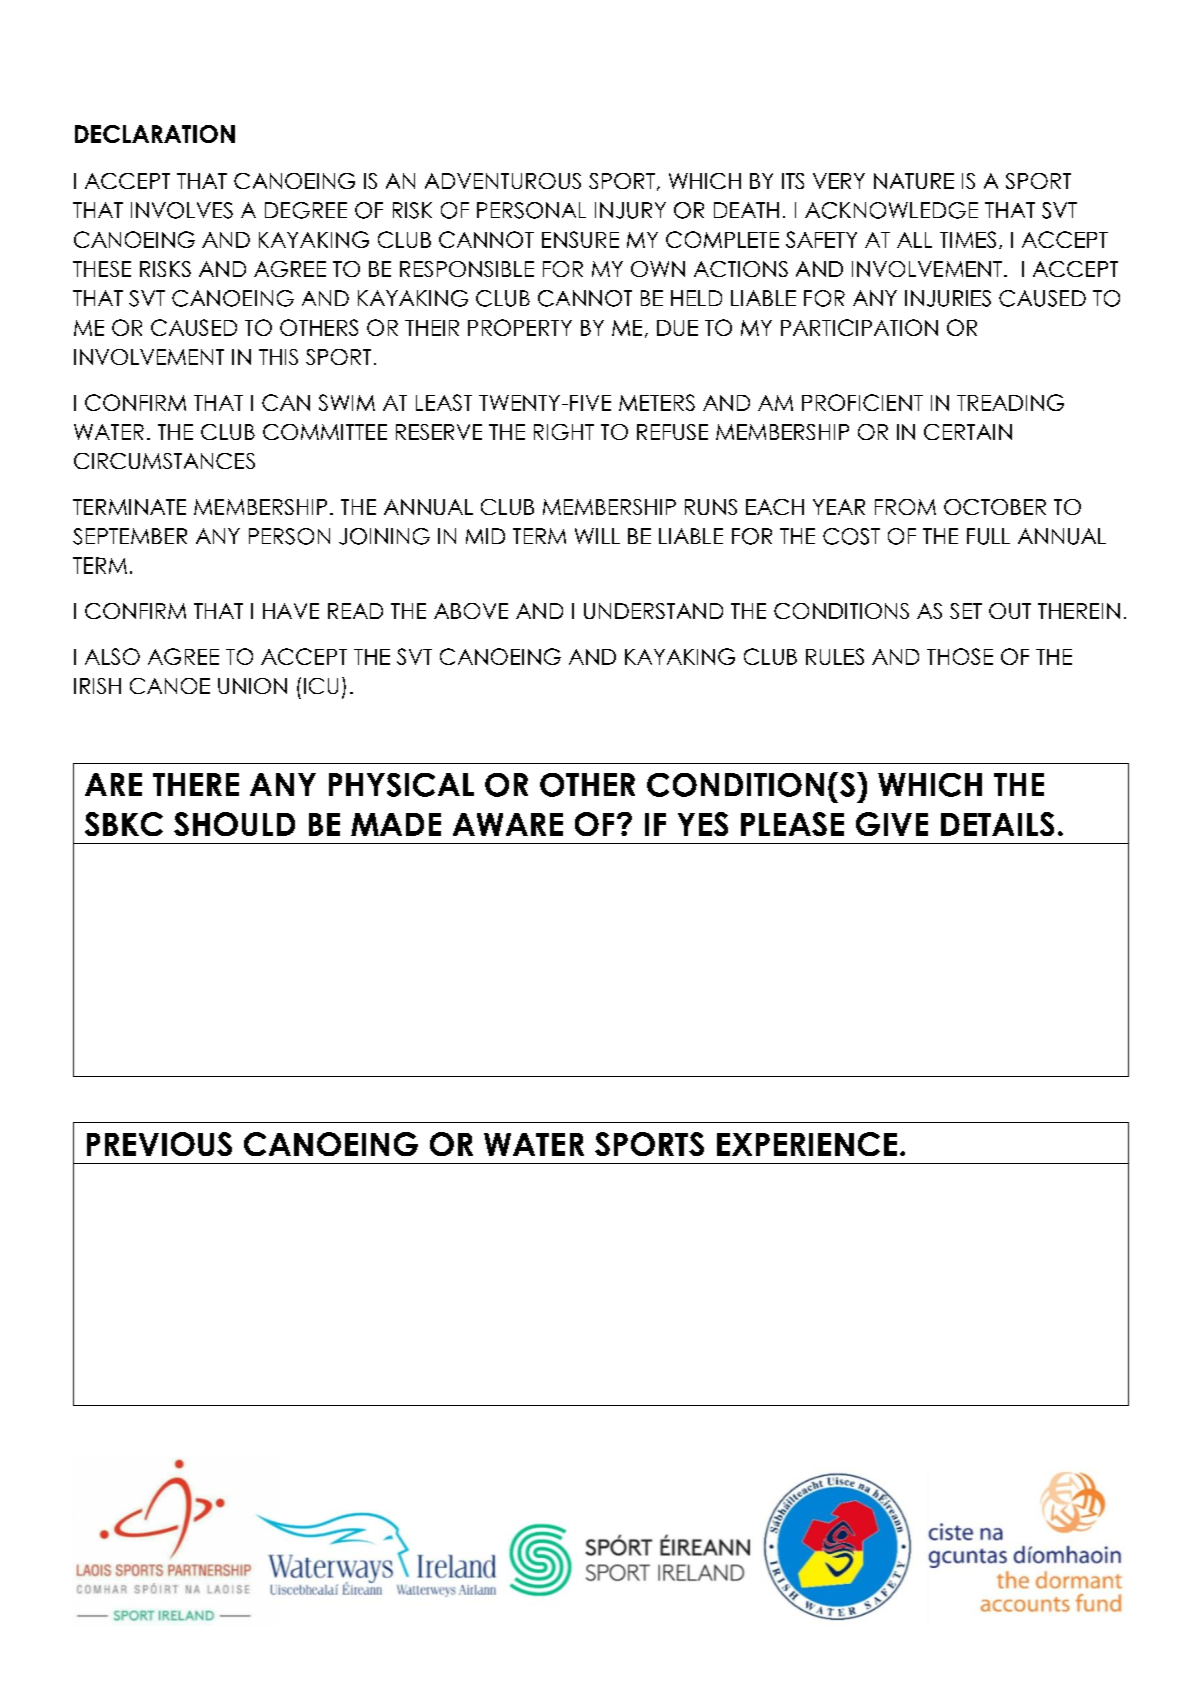 This image has width=1201, height=1699. I want to click on UNION, so click(252, 686).
